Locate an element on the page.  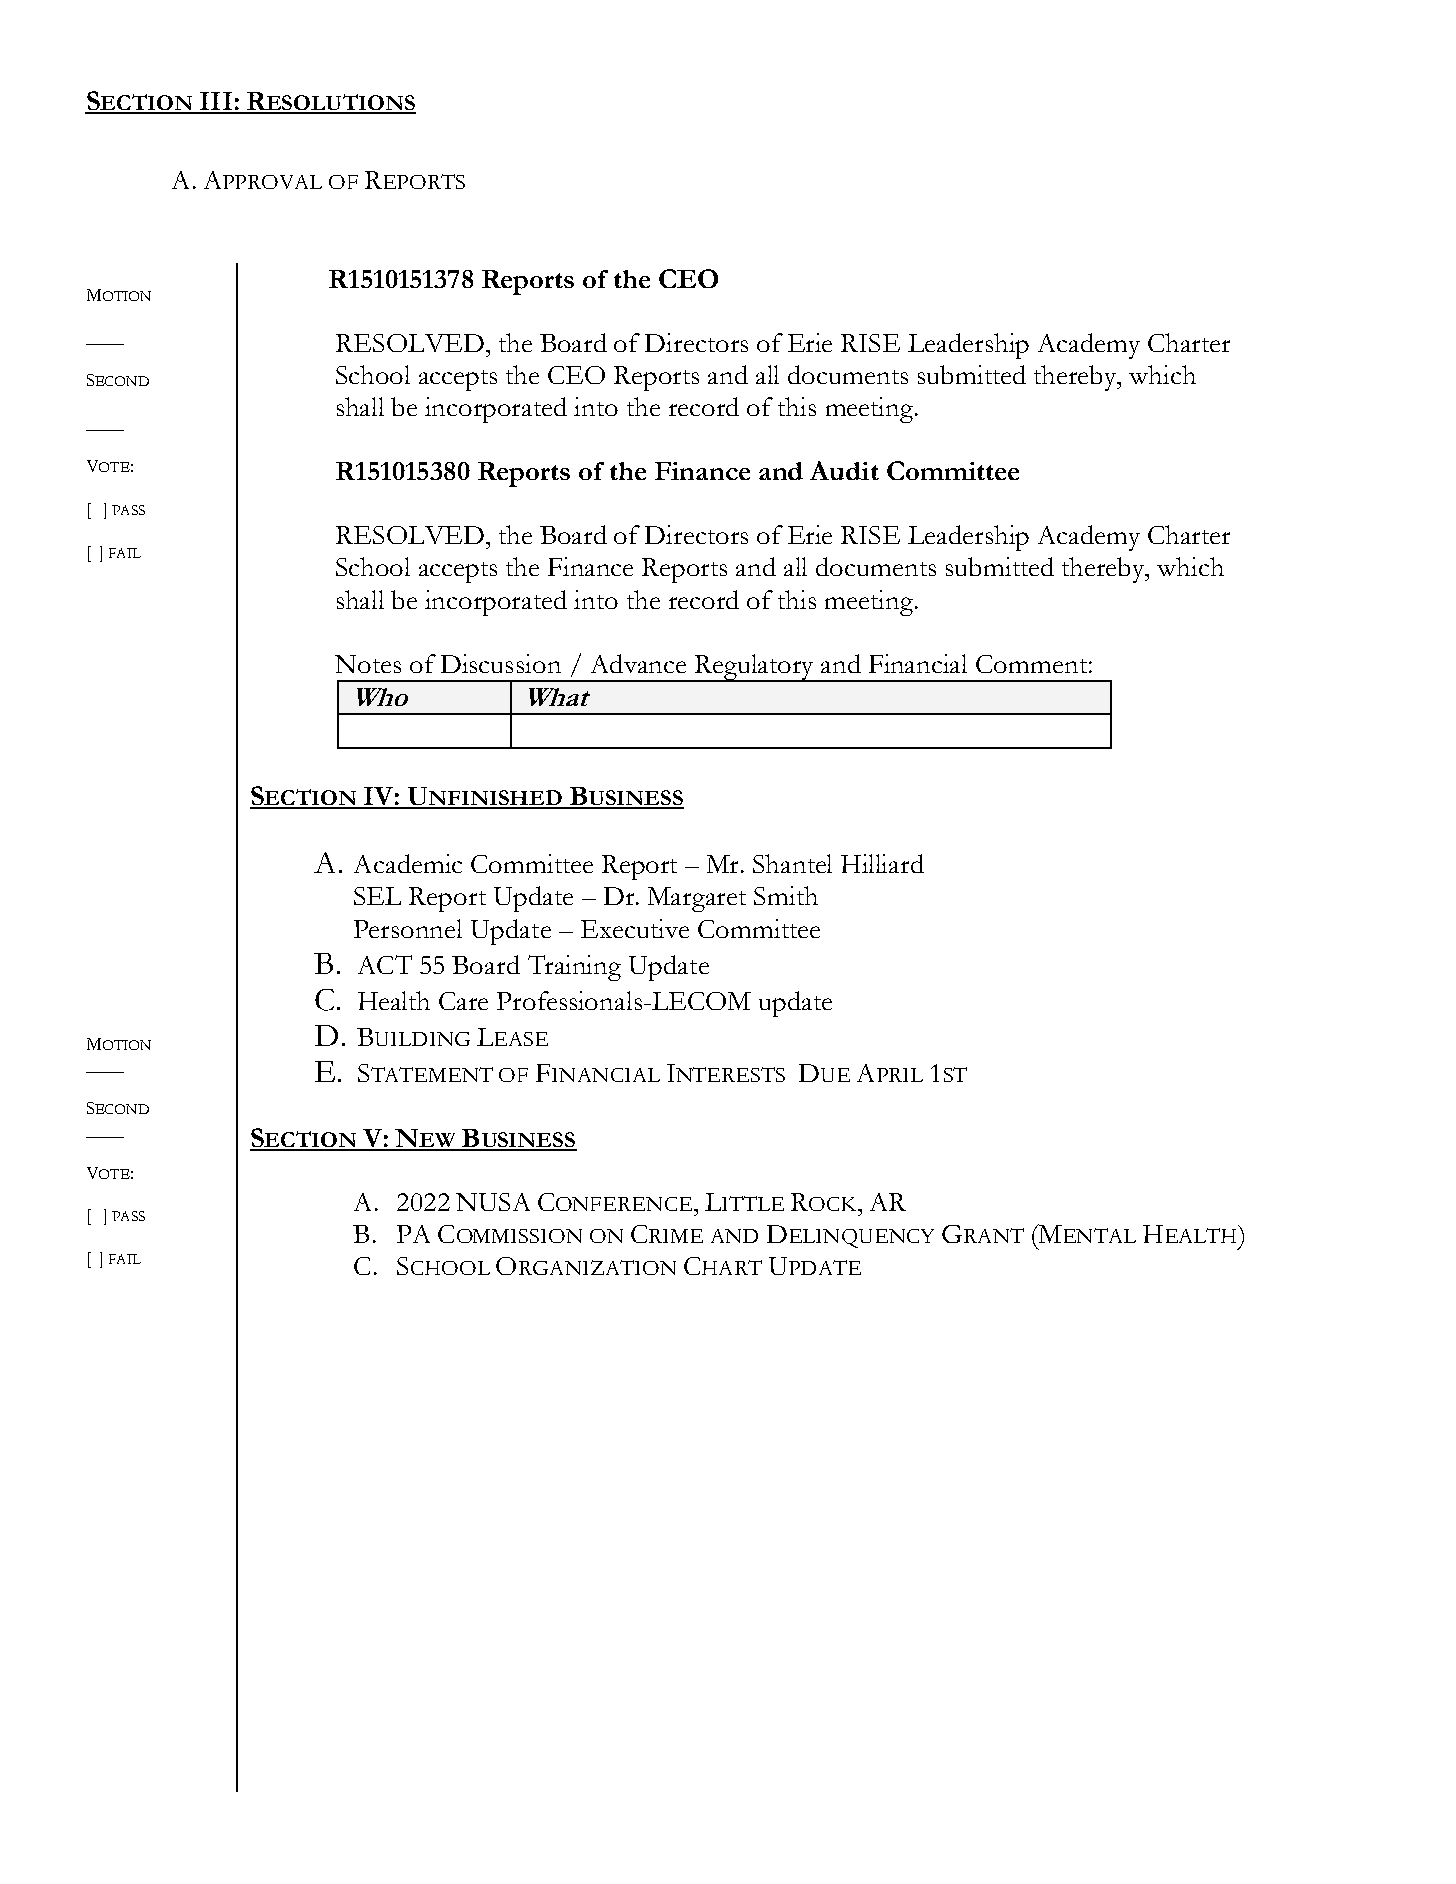
III is located at coordinates (215, 102).
